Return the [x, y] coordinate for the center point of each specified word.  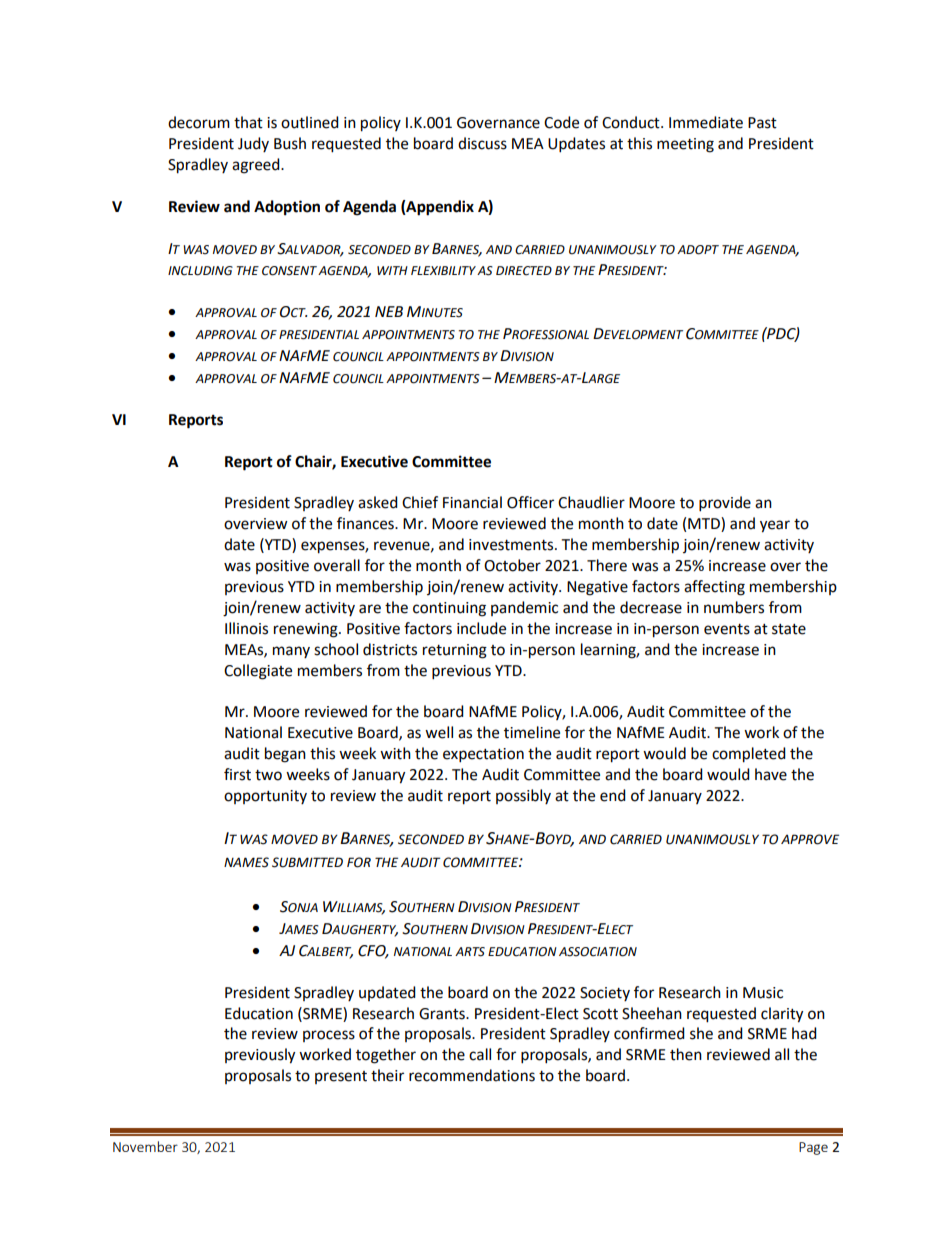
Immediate [706, 122]
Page [813, 1148]
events [727, 629]
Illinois [246, 628]
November [145, 1146]
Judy [253, 144]
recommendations [472, 1075]
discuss [482, 143]
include [481, 628]
